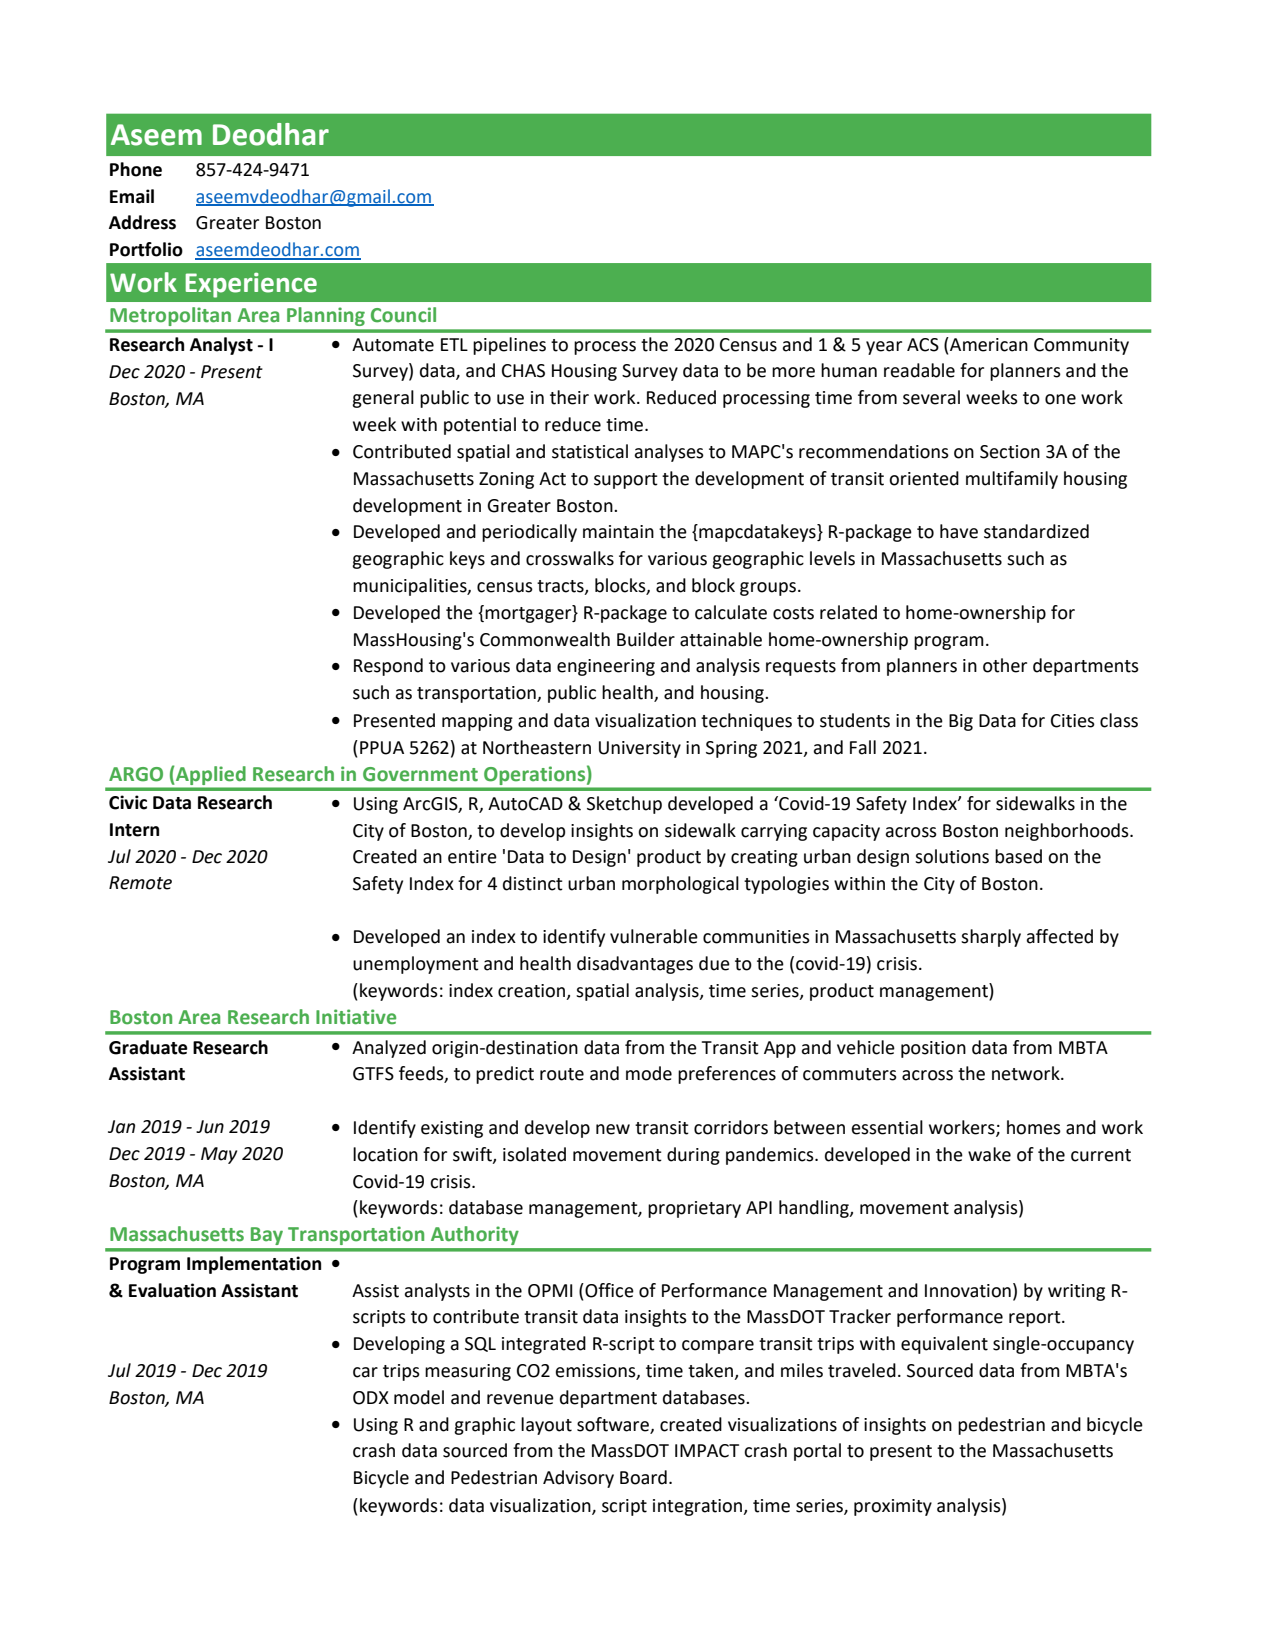 This screenshot has width=1266, height=1638. What do you see at coordinates (988, 344) in the screenshot?
I see `American` at bounding box center [988, 344].
